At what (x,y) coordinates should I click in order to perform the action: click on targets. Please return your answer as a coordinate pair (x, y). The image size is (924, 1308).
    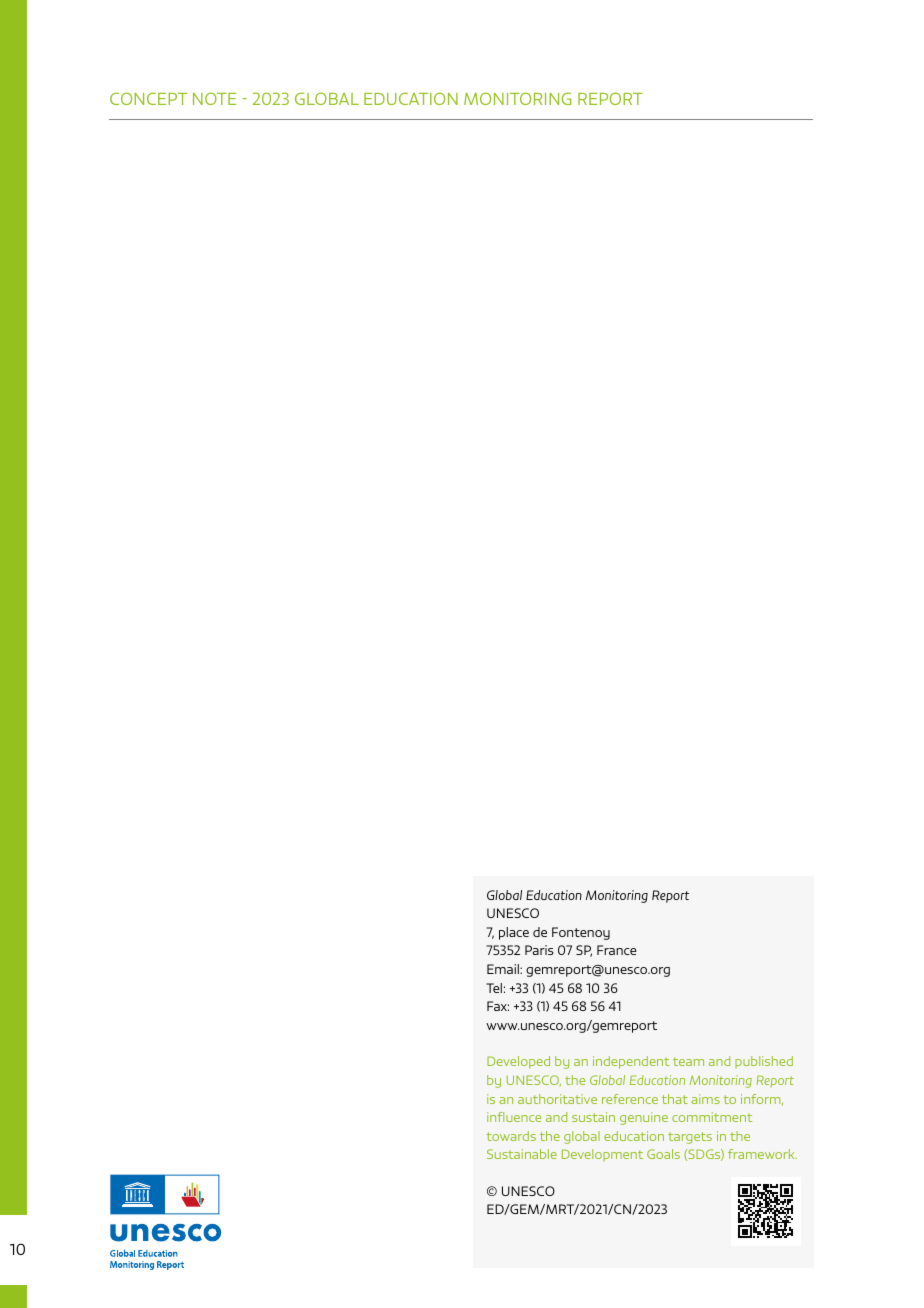
    Looking at the image, I should click on (690, 1138).
